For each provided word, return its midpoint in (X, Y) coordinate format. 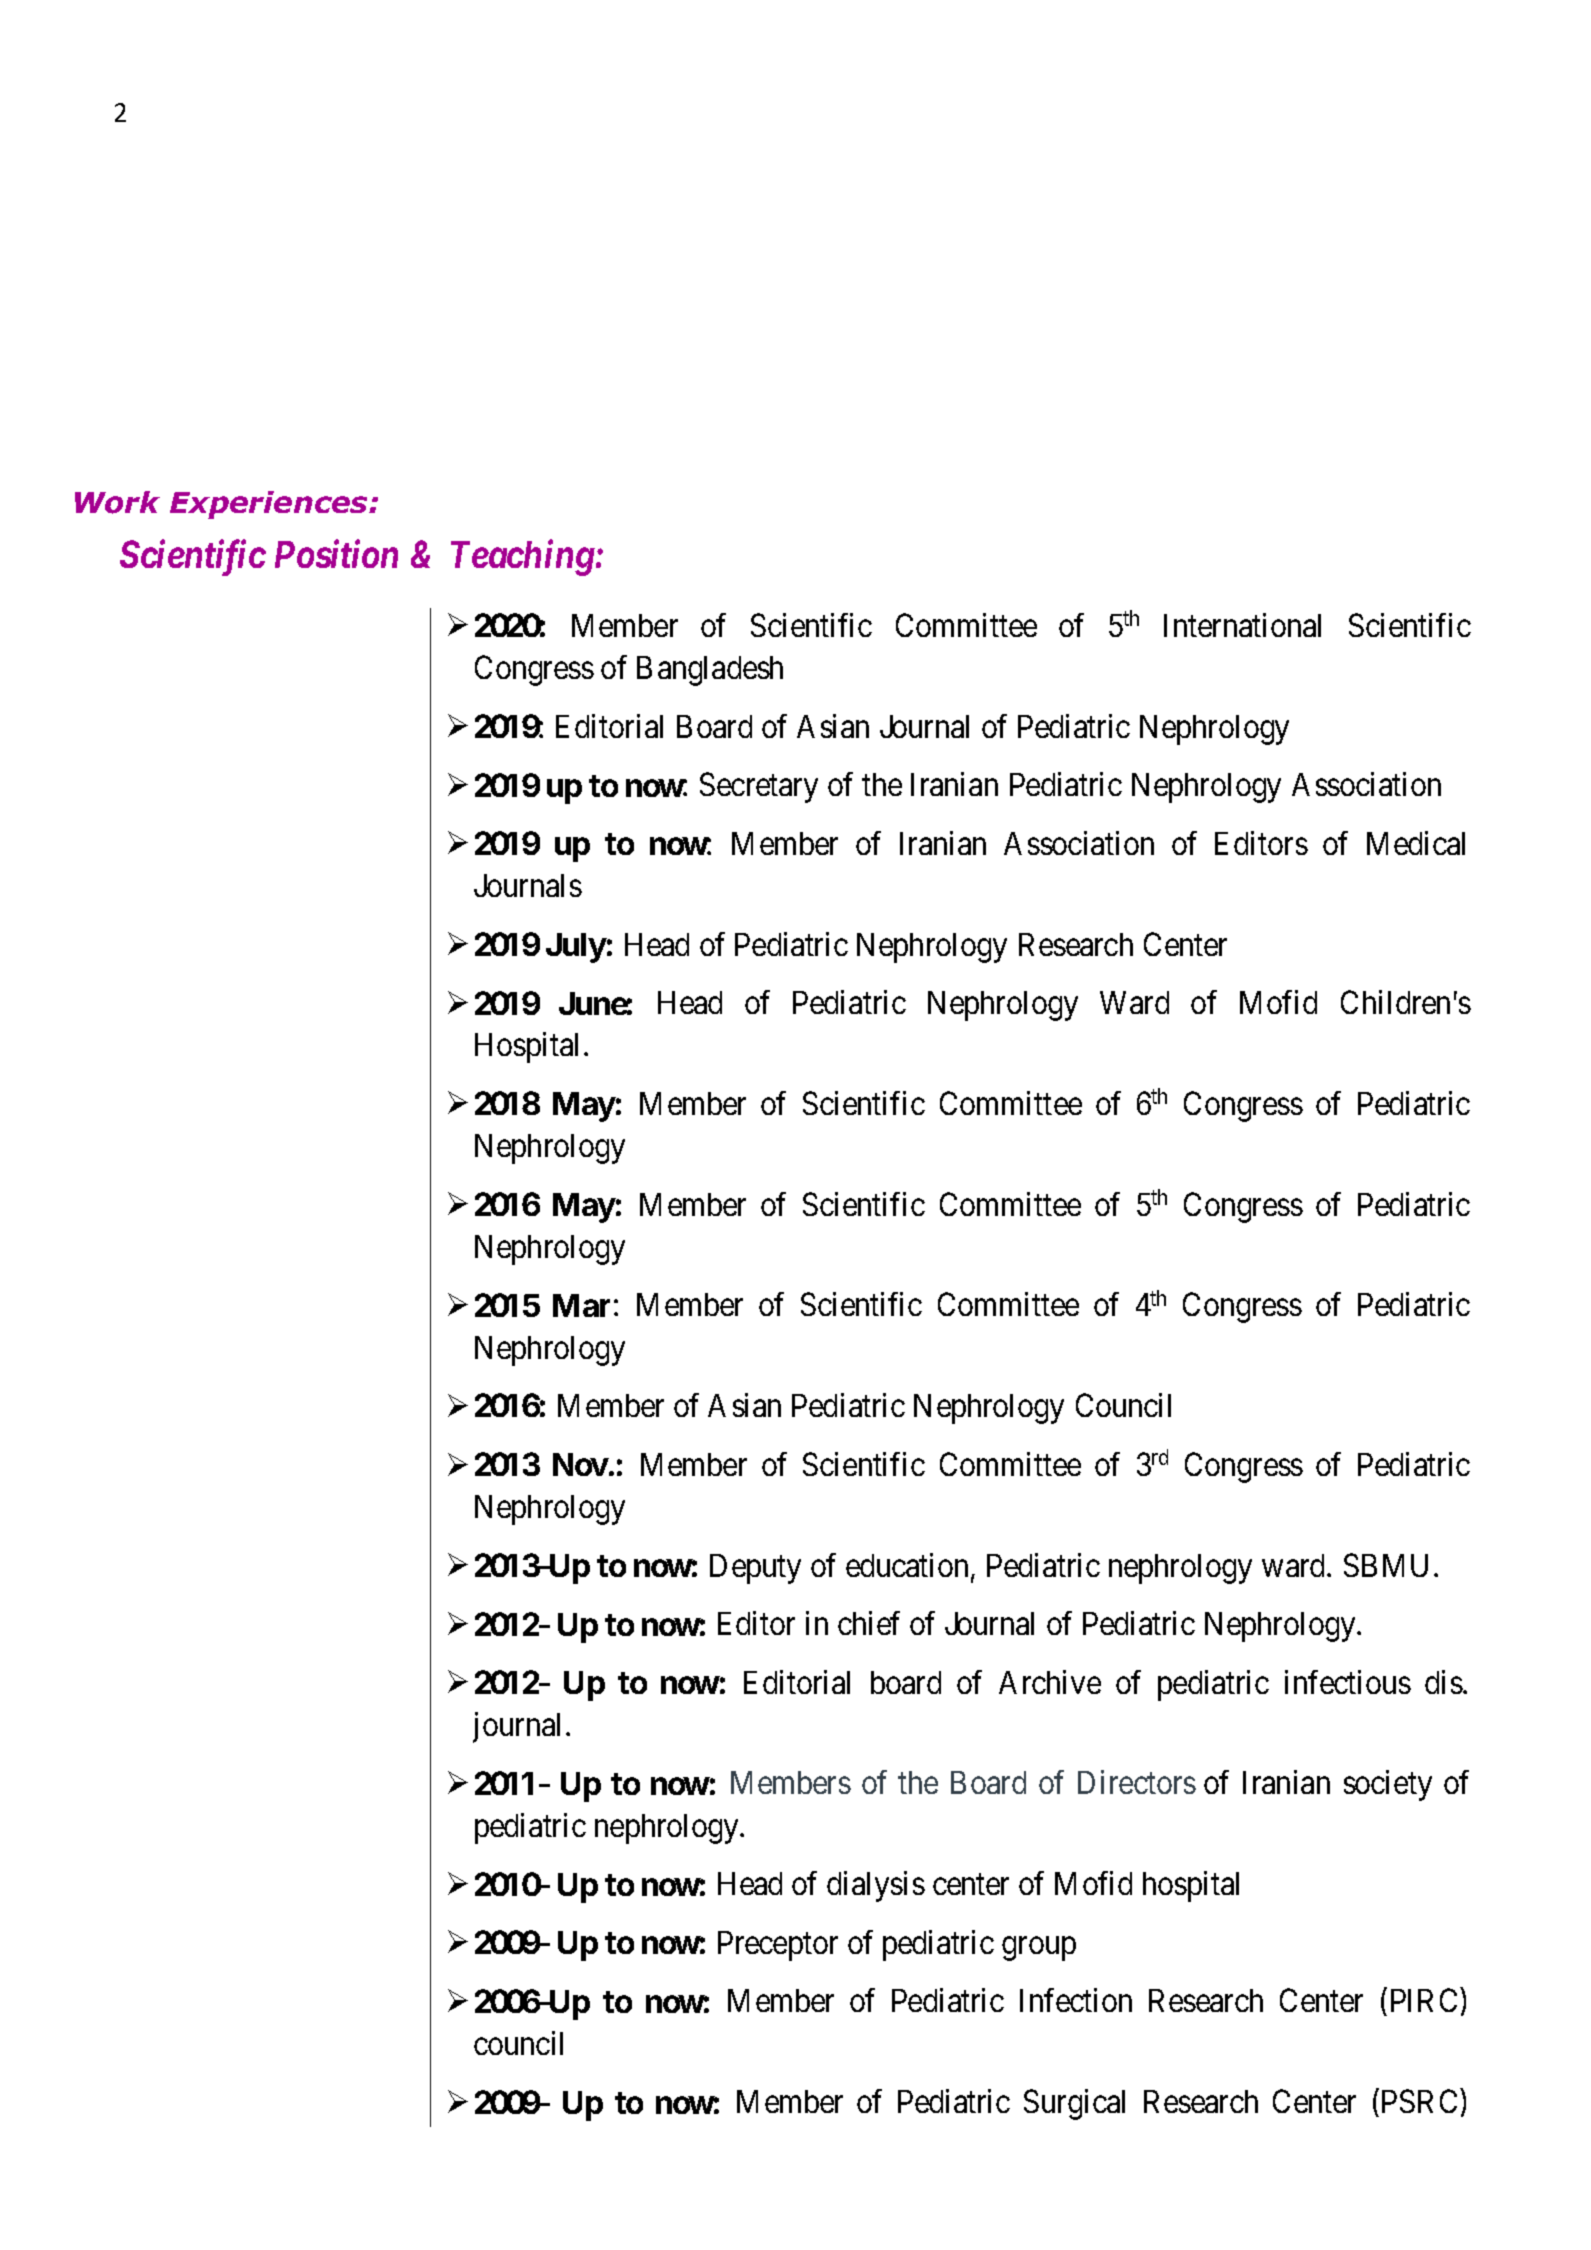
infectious (1348, 1682)
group (1039, 1949)
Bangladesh (710, 671)
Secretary (759, 788)
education (909, 1566)
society (1388, 1786)
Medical (1416, 843)
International (1242, 625)
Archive (1050, 1682)
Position (336, 554)
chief (869, 1623)
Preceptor (778, 1946)
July (576, 948)
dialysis (876, 1887)
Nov (581, 1464)
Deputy (755, 1569)
